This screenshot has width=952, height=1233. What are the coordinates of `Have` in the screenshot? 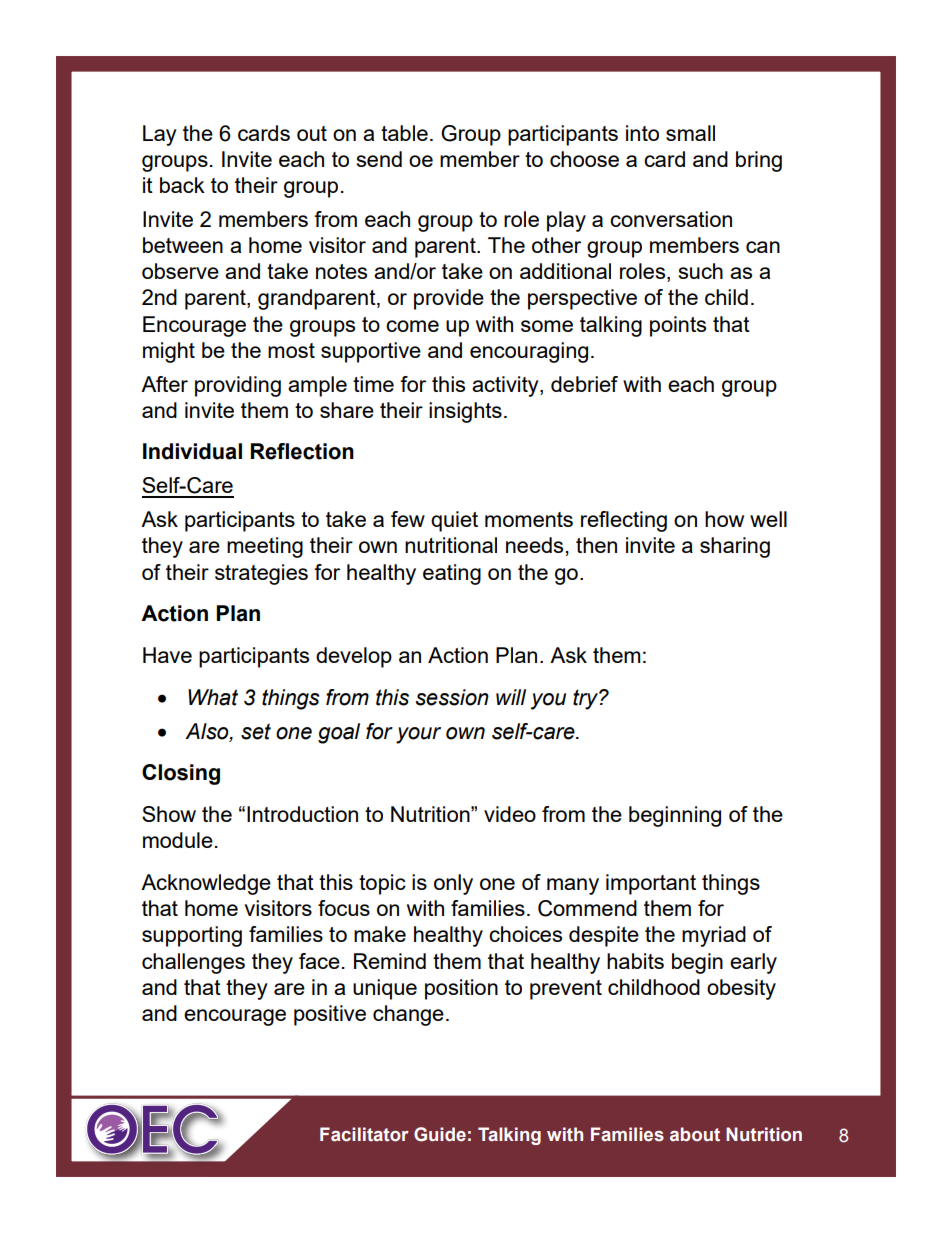 It's located at (167, 655).
